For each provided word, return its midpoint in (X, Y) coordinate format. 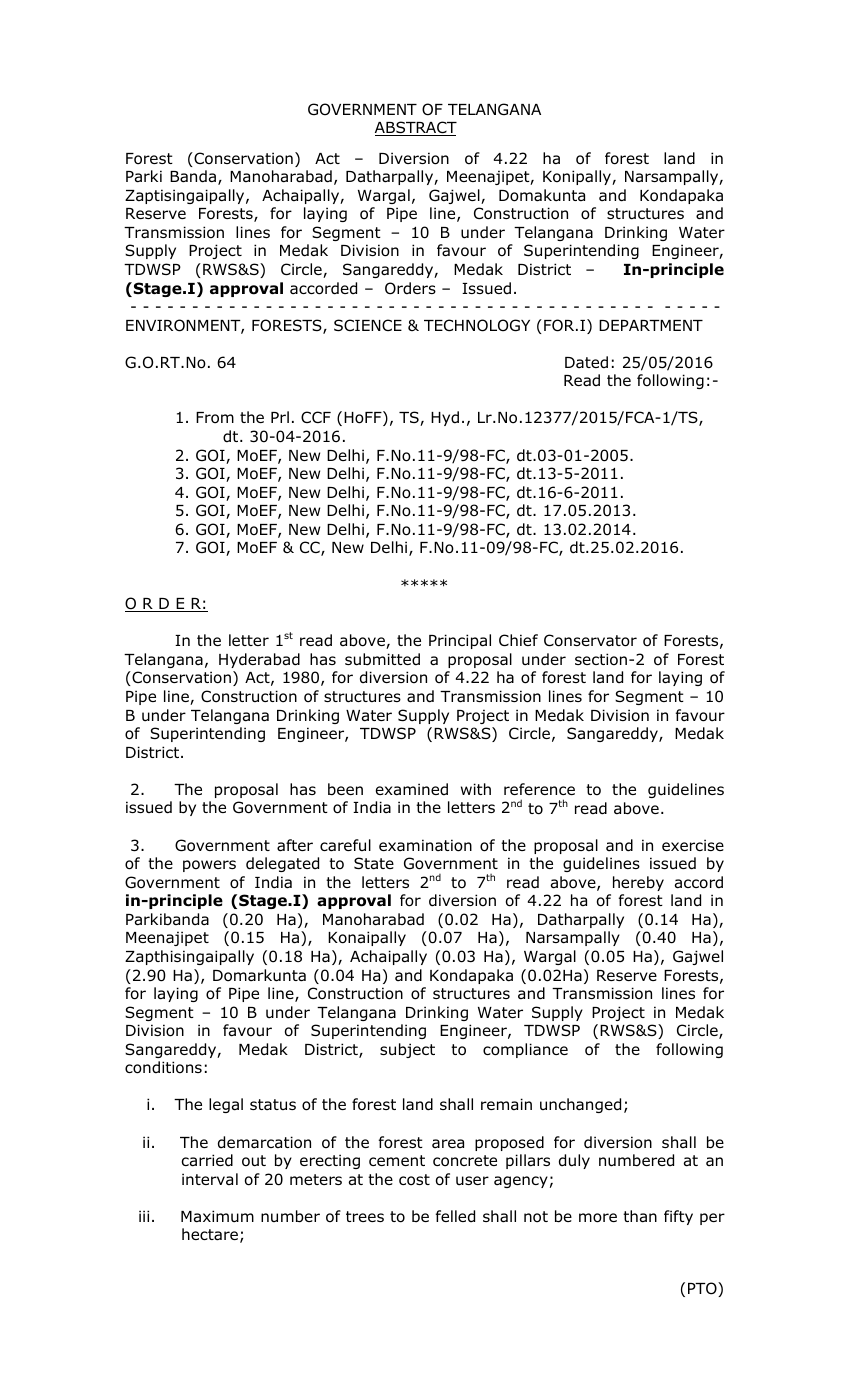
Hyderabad (259, 660)
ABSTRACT (416, 128)
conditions (163, 1067)
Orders (410, 288)
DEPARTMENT (651, 325)
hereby (638, 883)
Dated (586, 362)
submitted (382, 659)
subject (407, 1050)
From (215, 418)
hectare (210, 1234)
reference (539, 789)
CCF (316, 417)
